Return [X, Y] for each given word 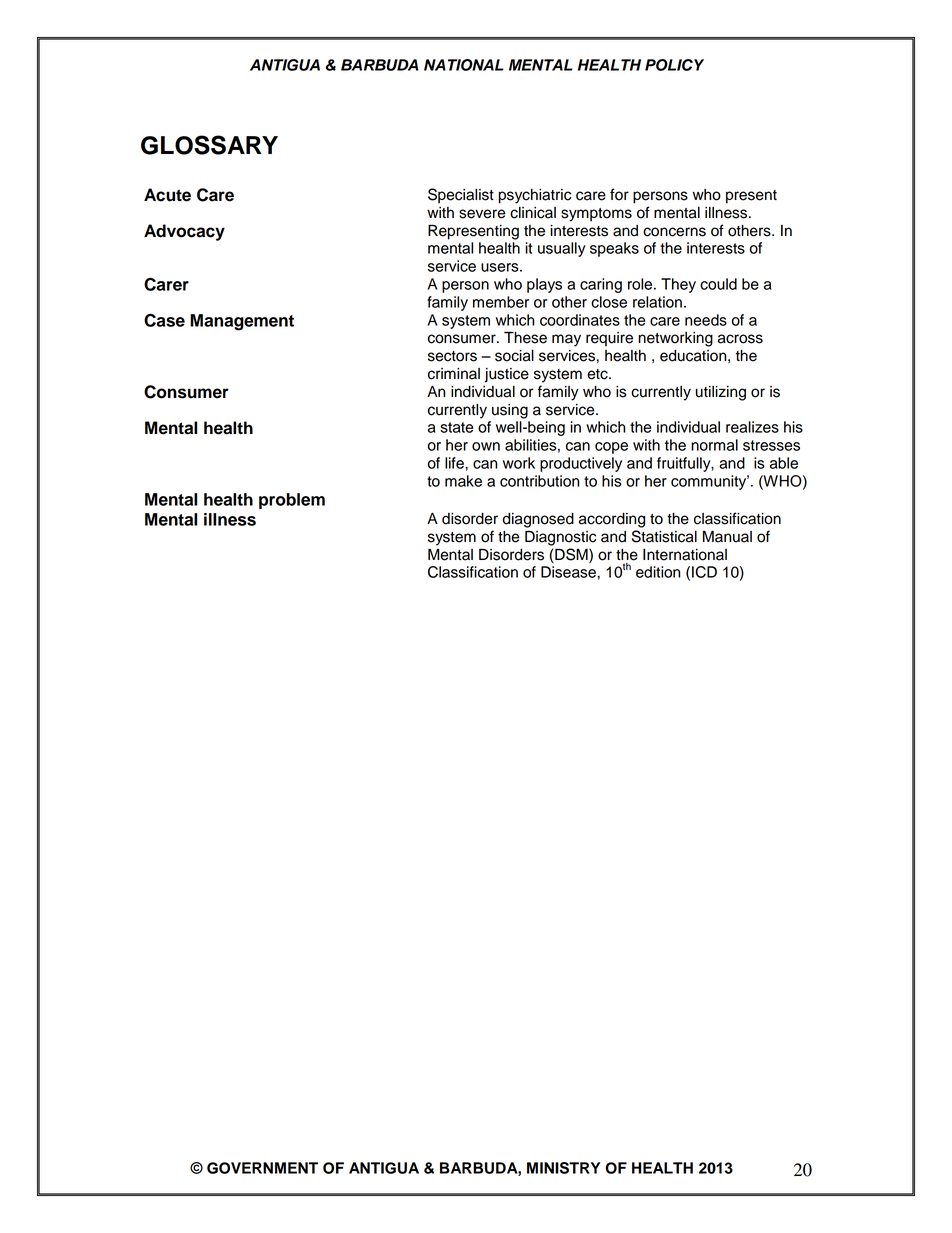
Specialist [461, 196]
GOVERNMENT [262, 1168]
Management [242, 322]
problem [292, 501]
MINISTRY [563, 1168]
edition [658, 572]
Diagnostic [560, 538]
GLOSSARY [209, 145]
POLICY [674, 65]
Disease [569, 572]
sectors [452, 356]
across [740, 339]
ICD [704, 572]
